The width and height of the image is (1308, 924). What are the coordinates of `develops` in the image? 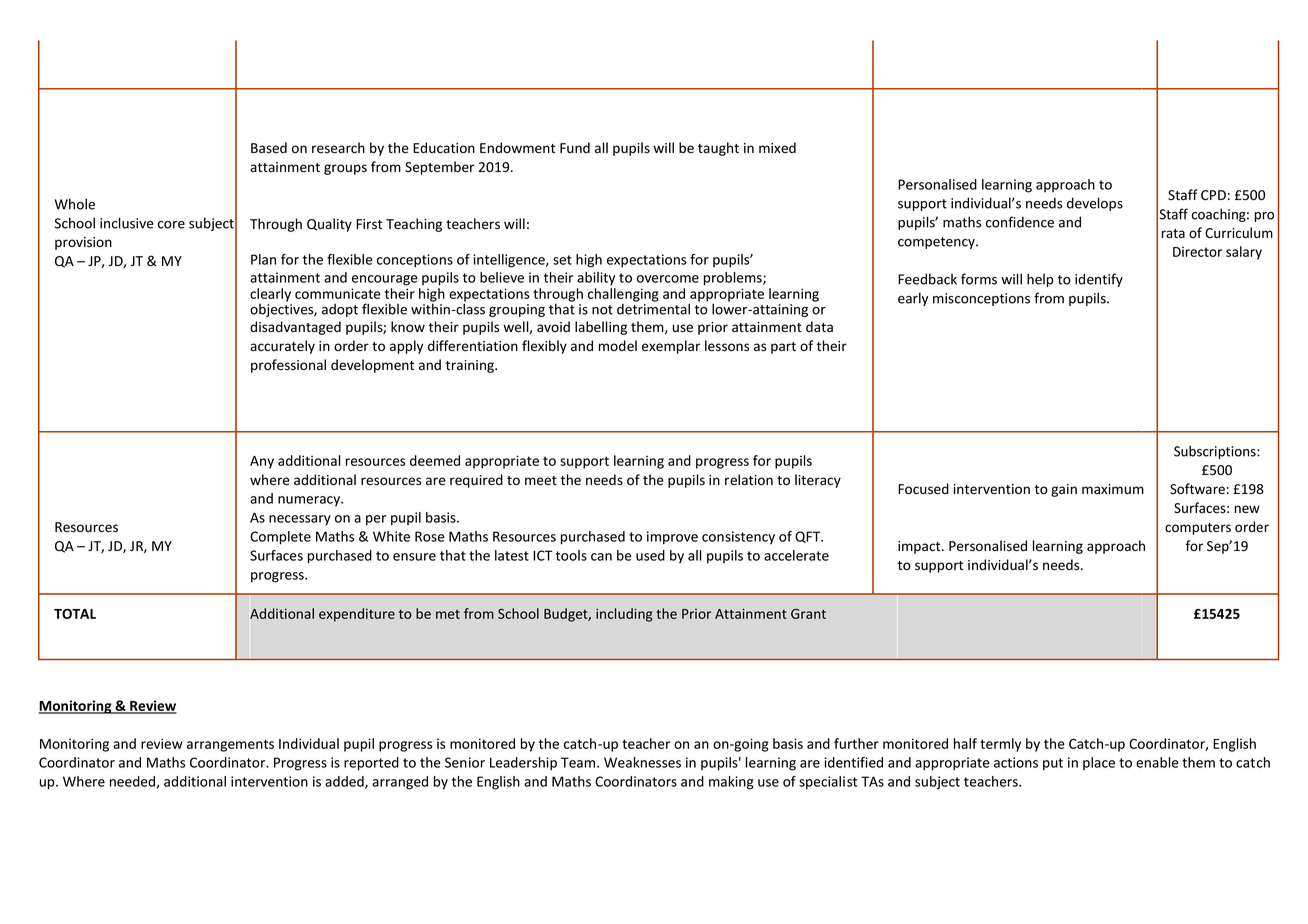 It's located at (1095, 204).
